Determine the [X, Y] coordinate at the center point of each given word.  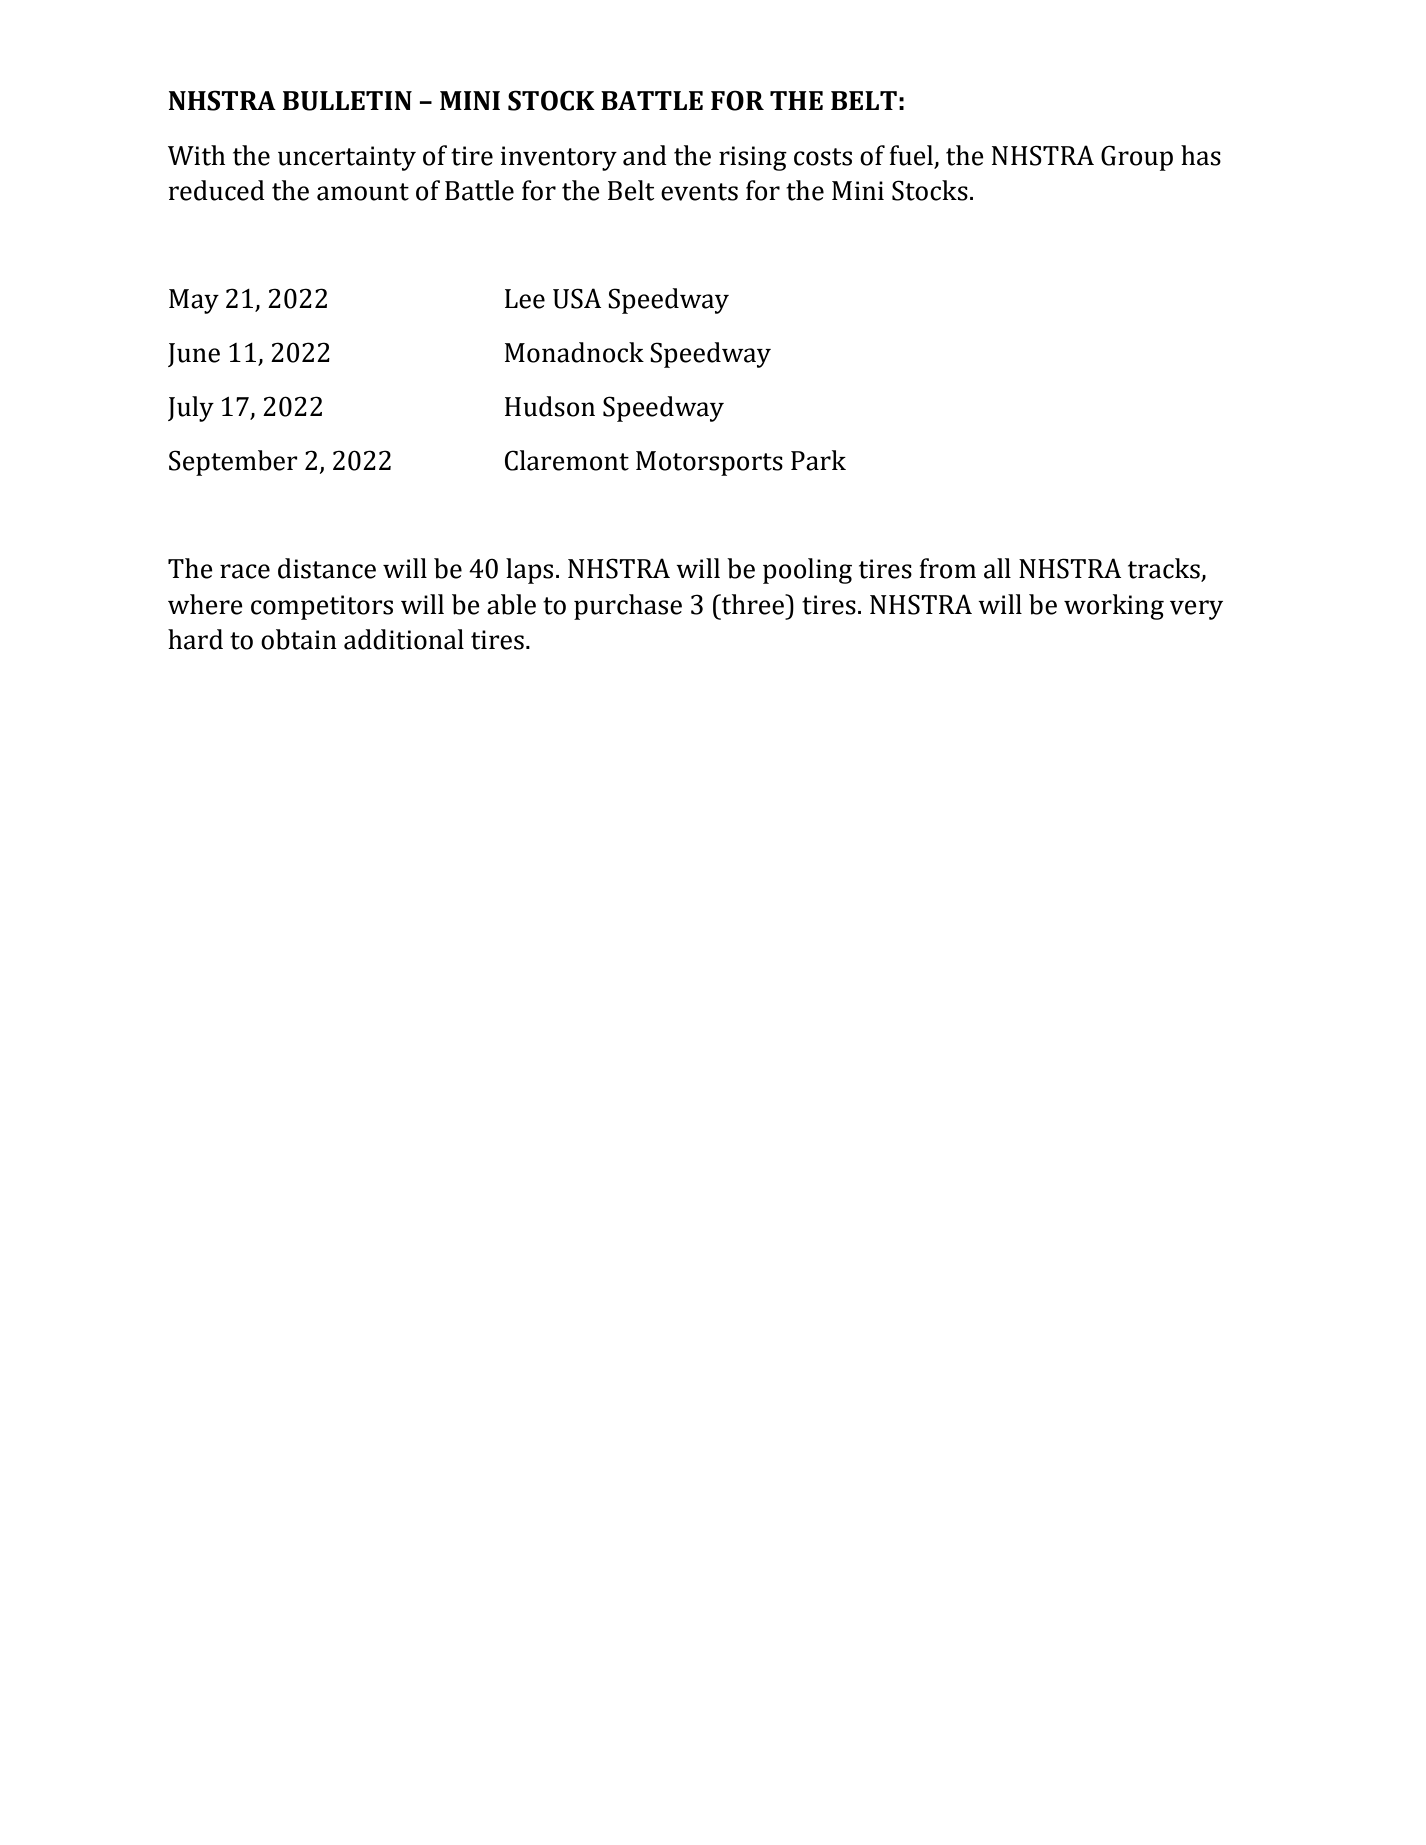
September [233, 463]
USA [577, 298]
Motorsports [709, 463]
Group [1137, 158]
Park [818, 460]
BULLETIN [347, 101]
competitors [322, 607]
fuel [911, 155]
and [645, 155]
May [194, 301]
